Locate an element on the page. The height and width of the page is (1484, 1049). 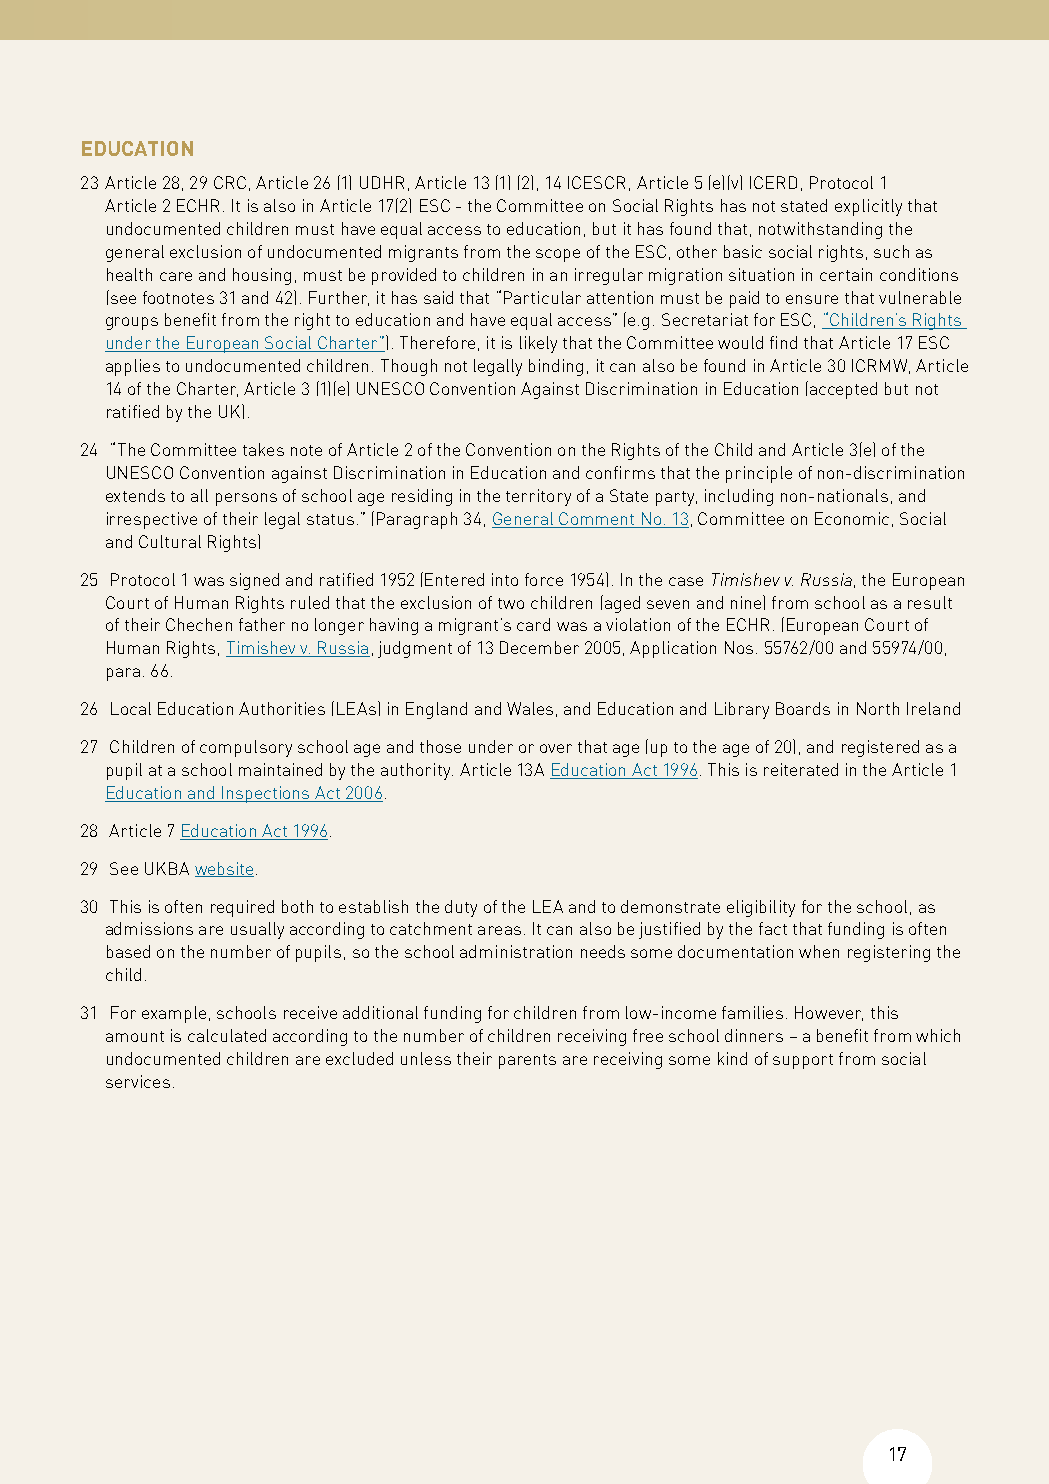
Chechen is located at coordinates (199, 624).
